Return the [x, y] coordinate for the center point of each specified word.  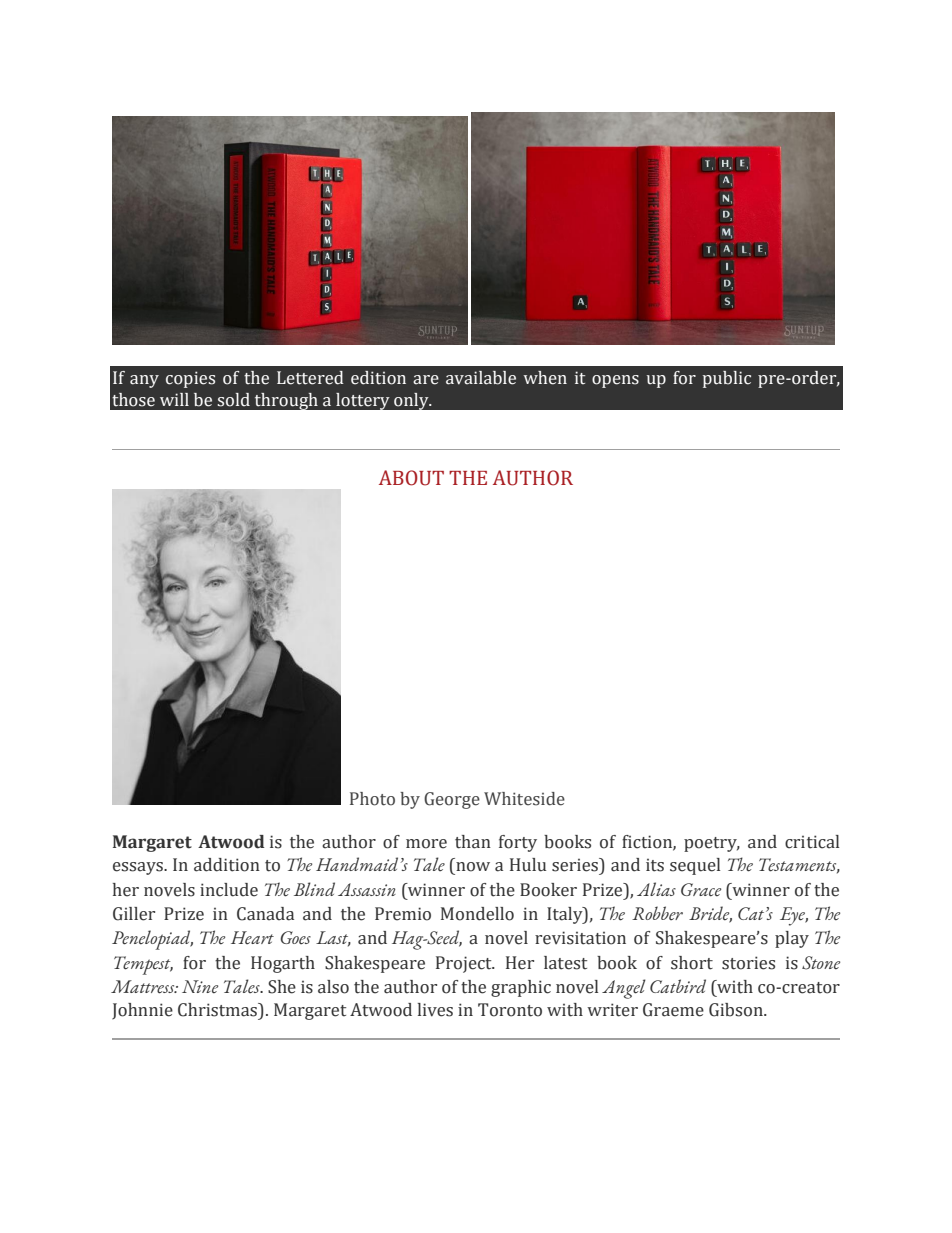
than [473, 842]
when [545, 378]
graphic [521, 988]
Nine [200, 987]
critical [812, 842]
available [481, 378]
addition [227, 865]
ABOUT [411, 478]
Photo [372, 799]
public [727, 379]
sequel [695, 866]
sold [233, 400]
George [452, 800]
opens [615, 381]
